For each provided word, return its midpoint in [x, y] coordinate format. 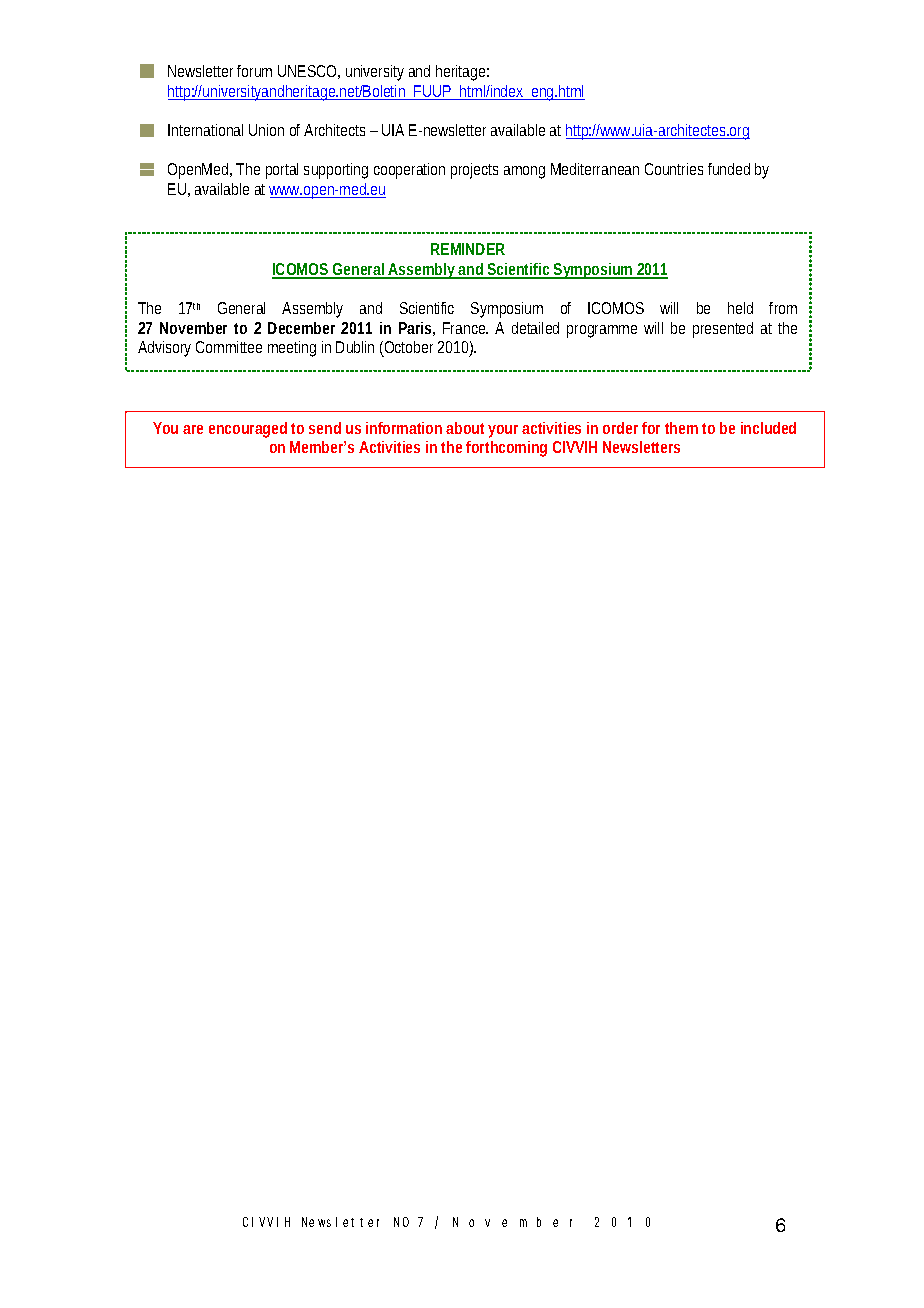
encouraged [248, 430]
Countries [674, 169]
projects [474, 171]
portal [282, 171]
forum [254, 71]
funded [729, 169]
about [465, 428]
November [193, 328]
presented [723, 330]
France [465, 328]
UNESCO [307, 71]
